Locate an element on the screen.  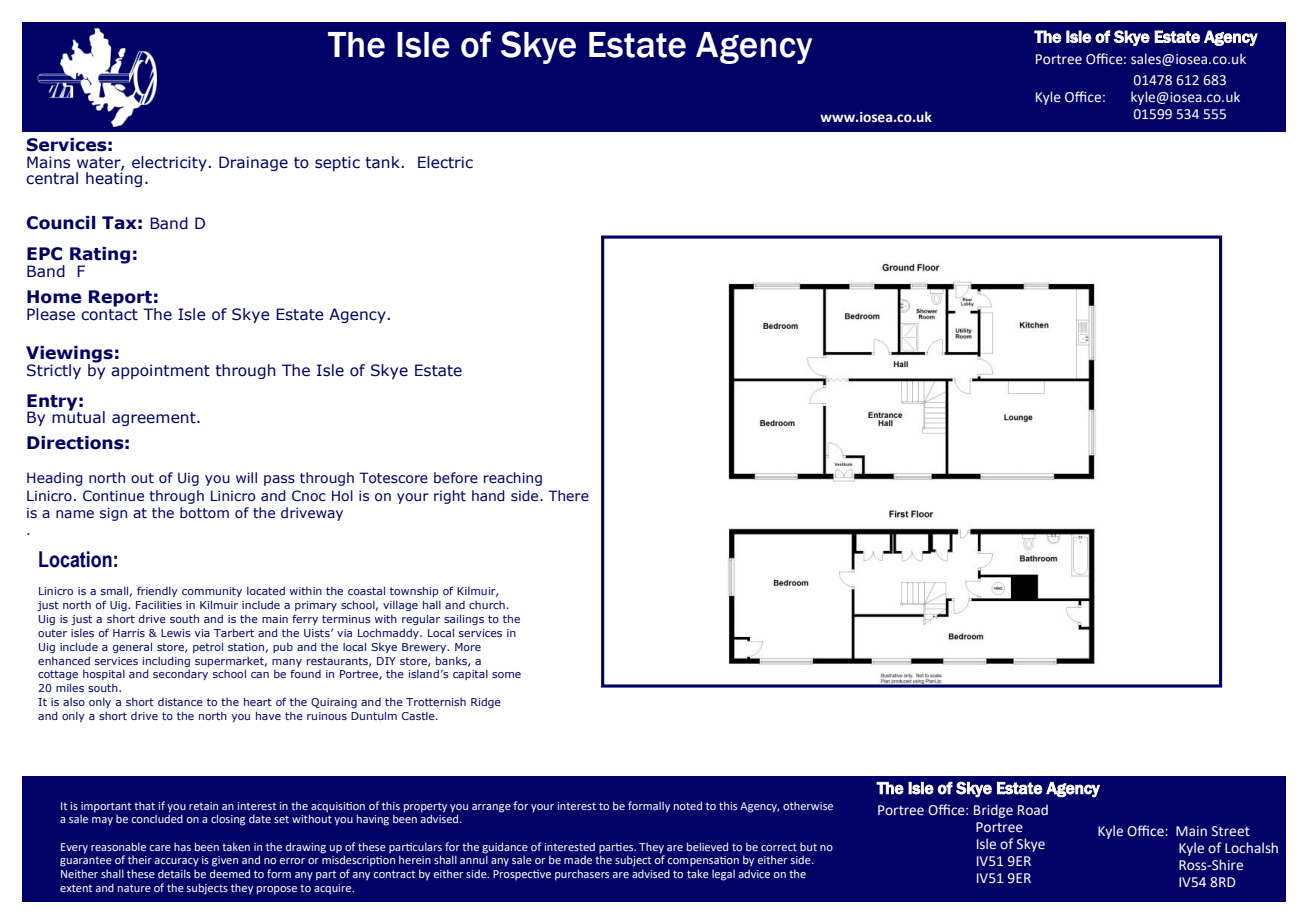
purchasers is located at coordinates (582, 875).
